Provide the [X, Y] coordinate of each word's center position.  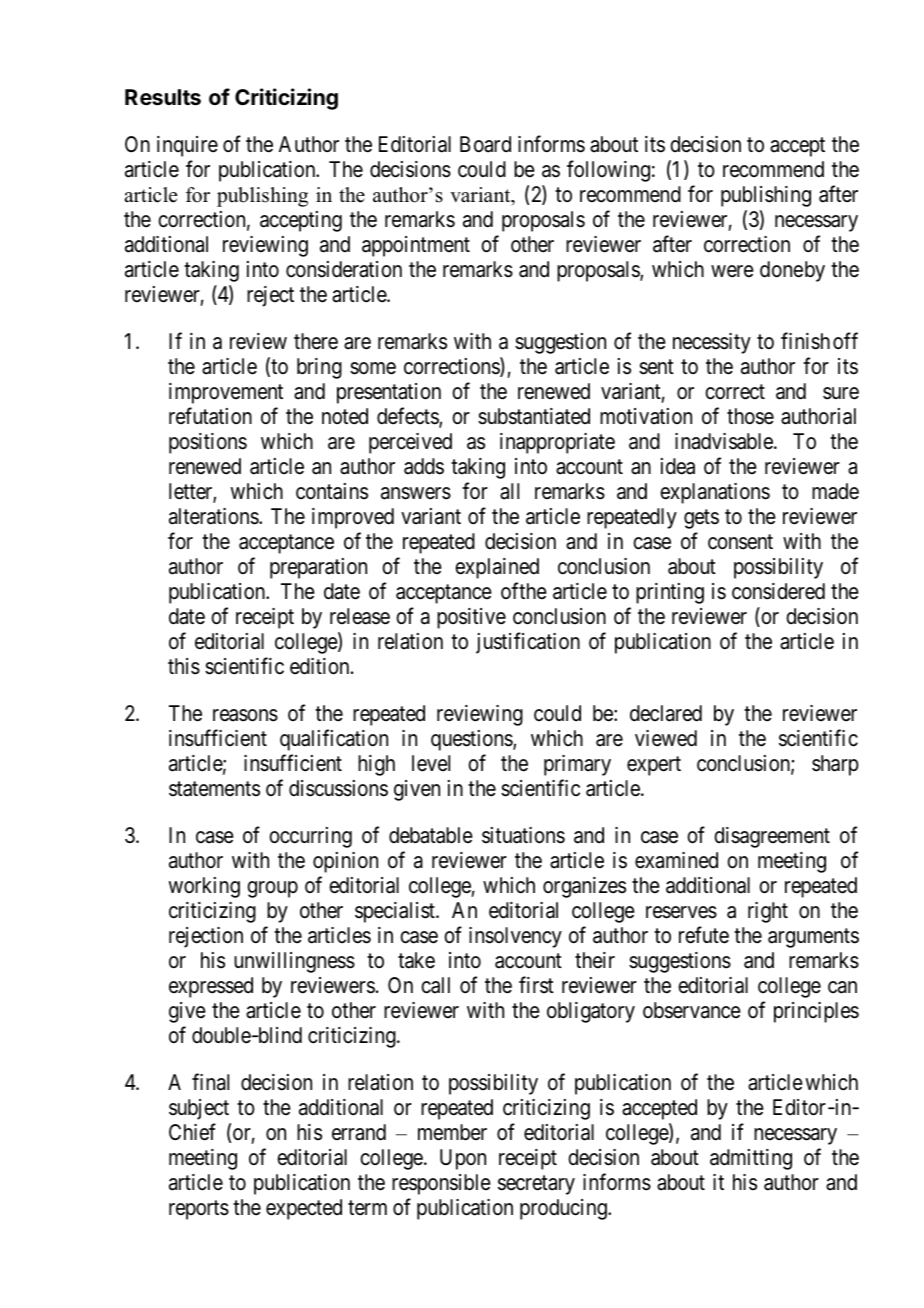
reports [199, 1210]
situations [523, 835]
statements [214, 789]
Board [485, 144]
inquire [187, 146]
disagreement [772, 837]
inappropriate [557, 443]
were [732, 271]
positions [208, 443]
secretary [536, 1185]
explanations [715, 493]
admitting [751, 1159]
